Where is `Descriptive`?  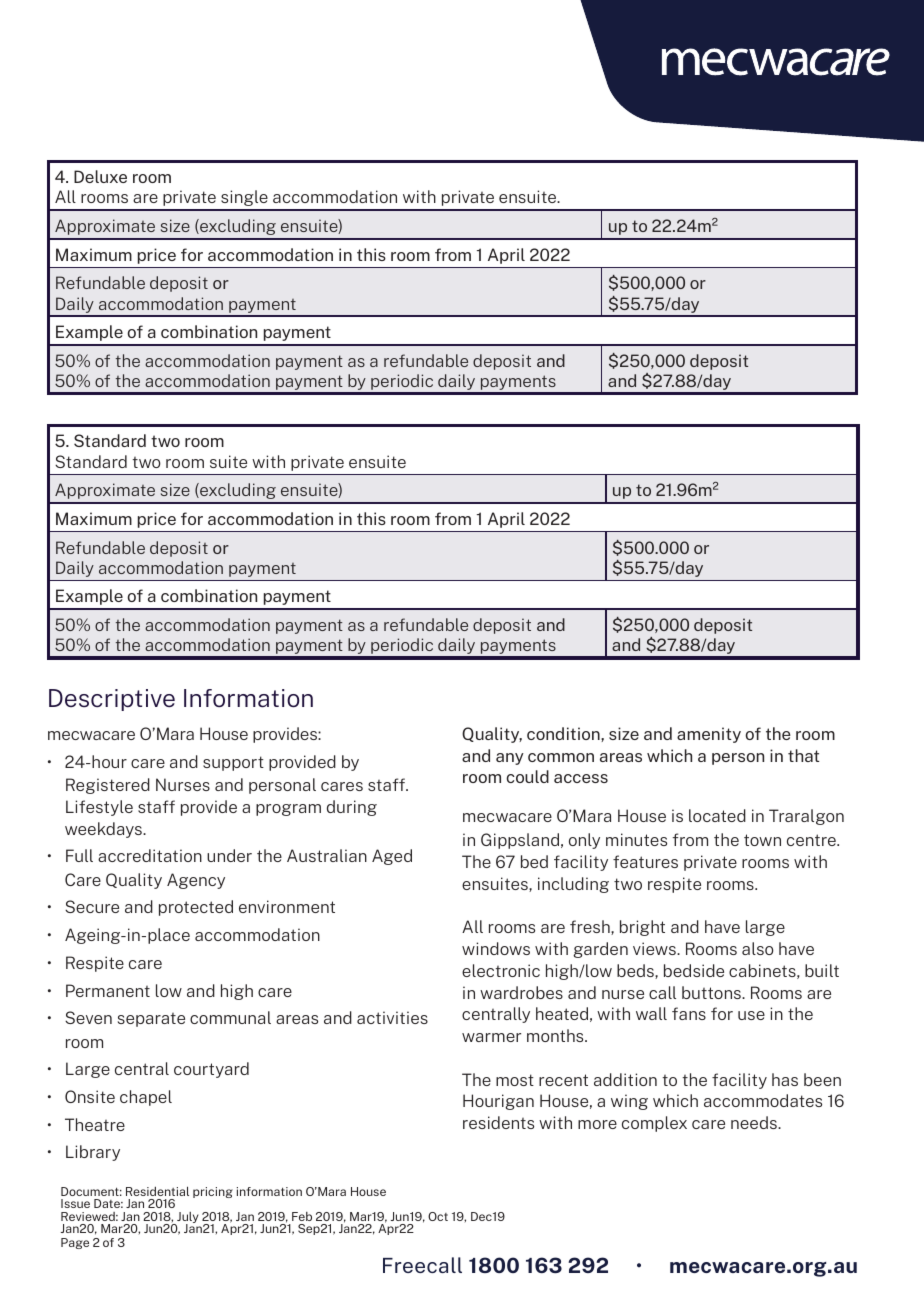
Descriptive is located at coordinates (112, 700).
